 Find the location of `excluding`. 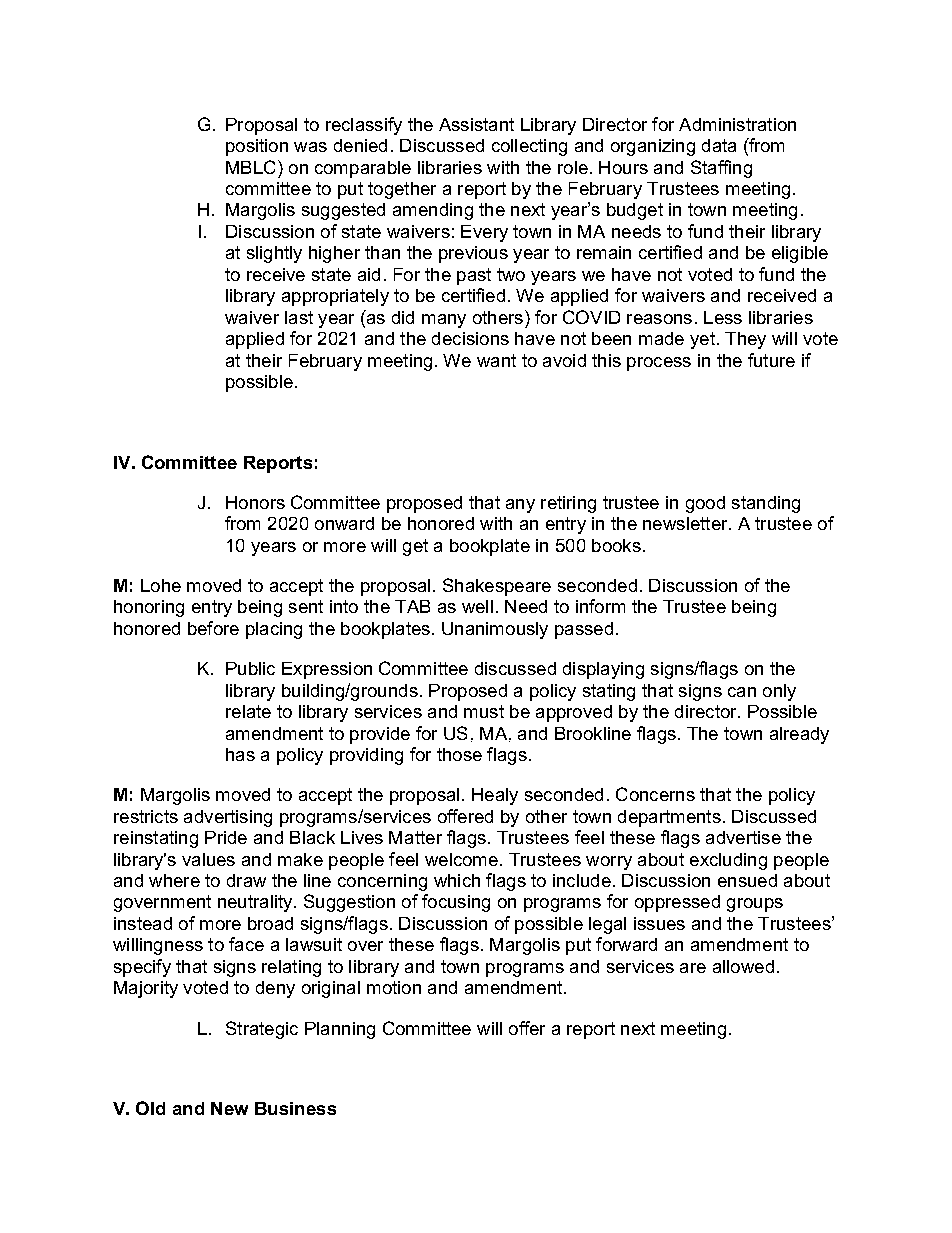

excluding is located at coordinates (728, 861).
